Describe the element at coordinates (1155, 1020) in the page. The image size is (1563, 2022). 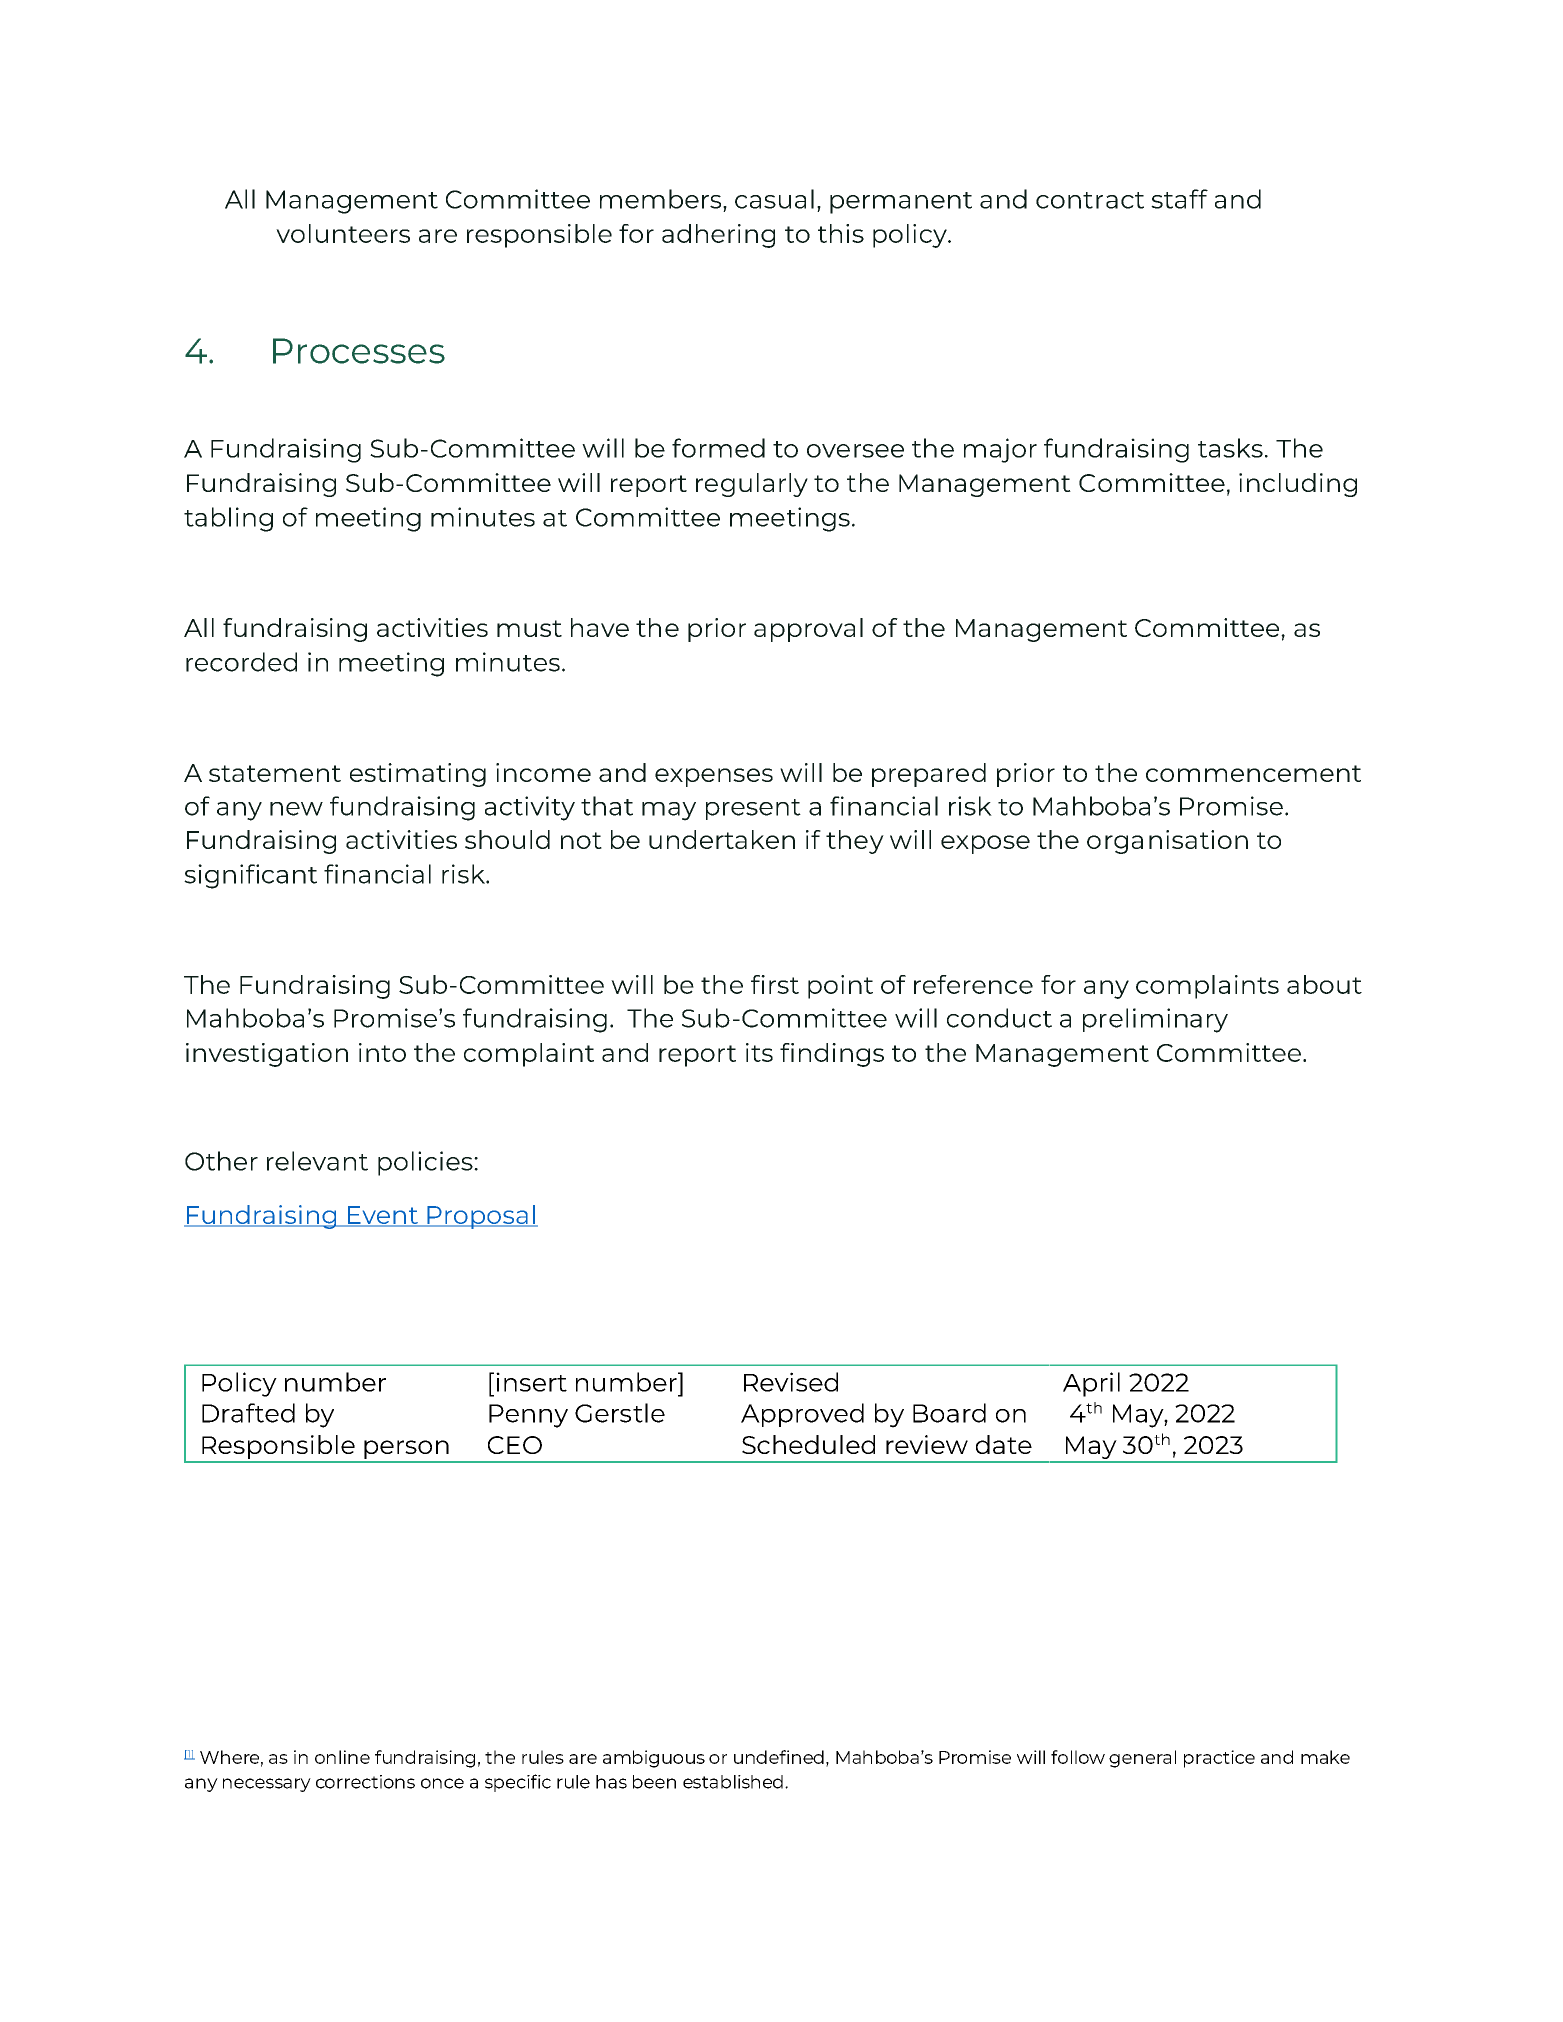
I see `preliminary` at that location.
